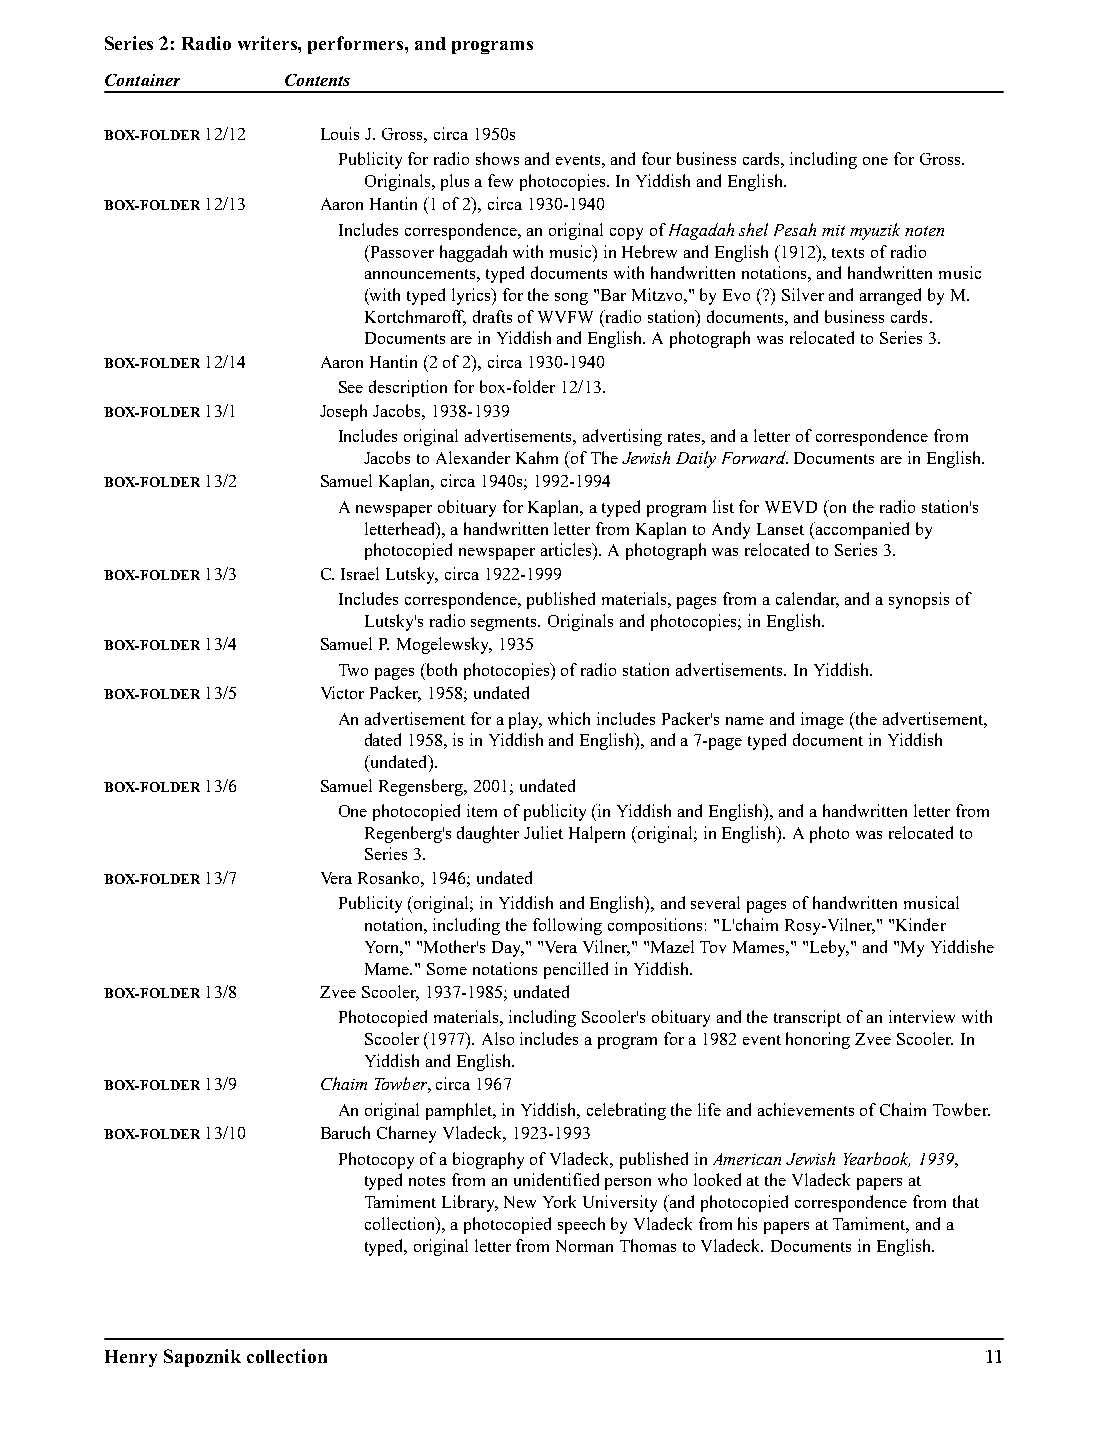 The image size is (1108, 1434). Describe the element at coordinates (317, 80) in the screenshot. I see `Contents` at that location.
